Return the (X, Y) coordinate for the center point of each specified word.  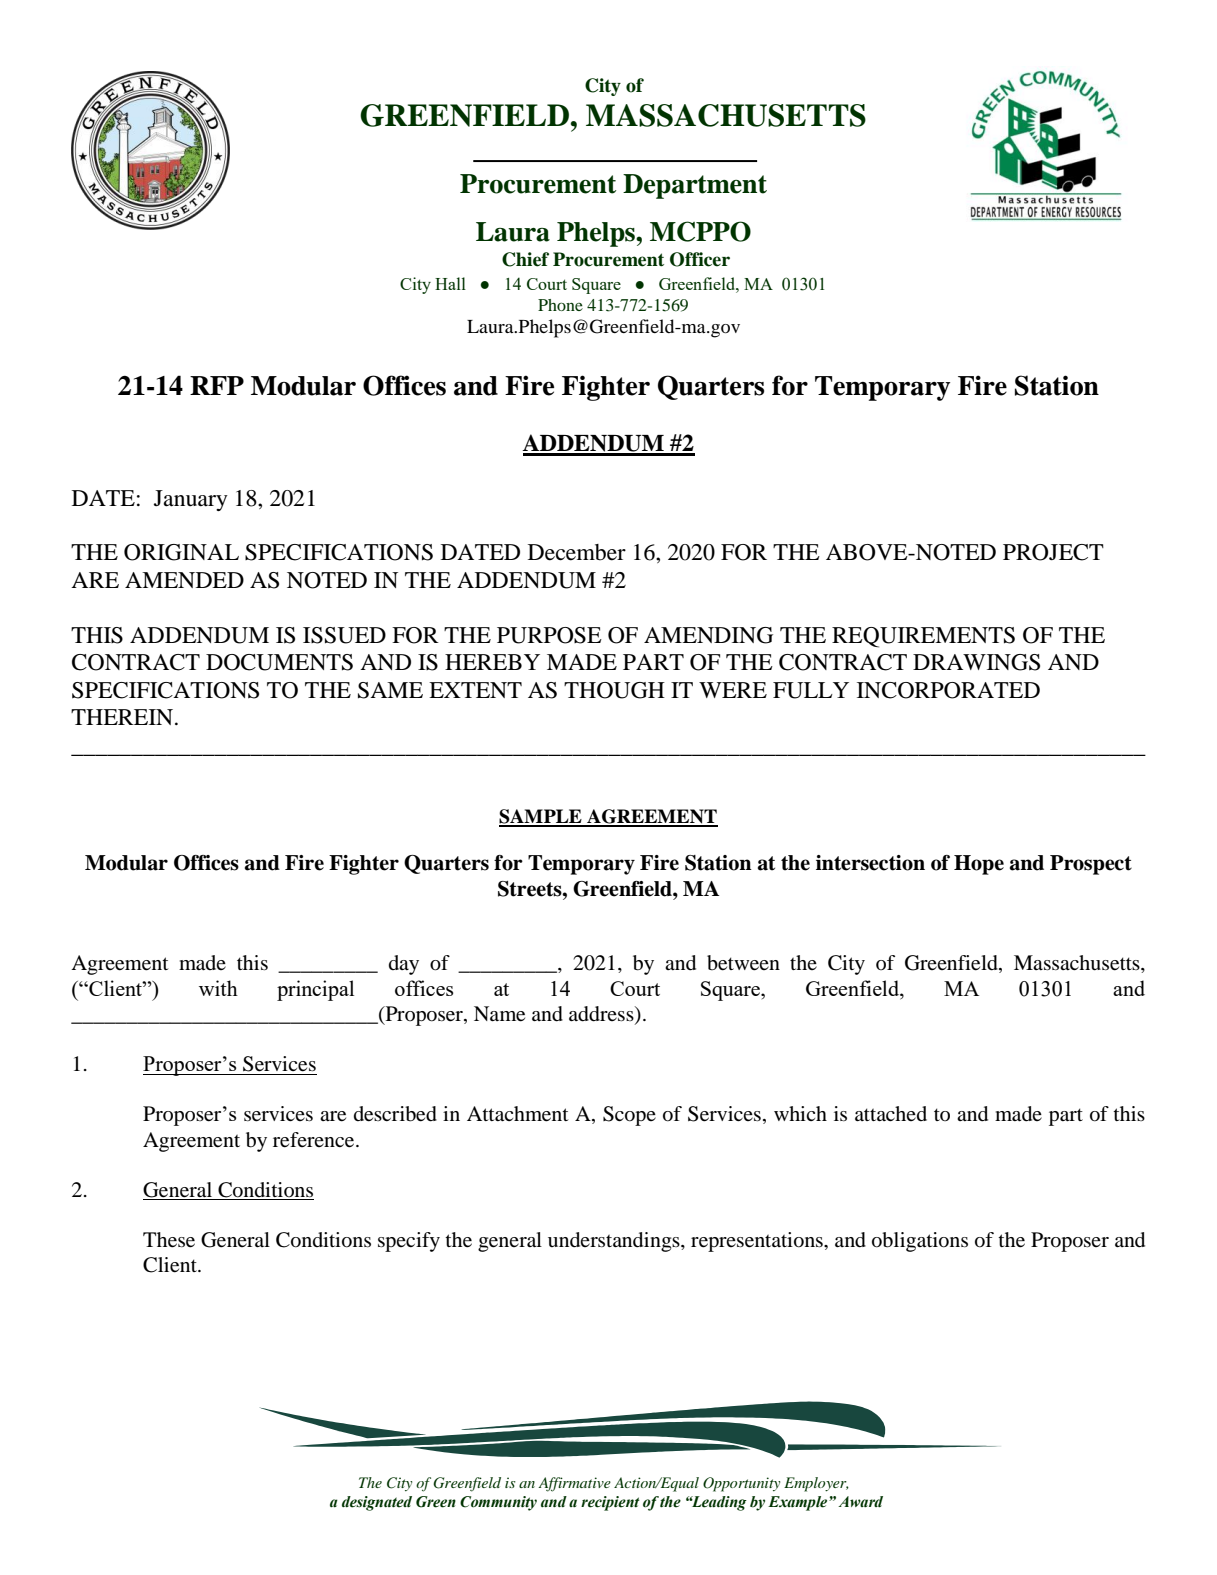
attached (891, 1113)
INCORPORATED (948, 690)
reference (315, 1140)
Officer (700, 259)
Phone (560, 305)
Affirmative (574, 1484)
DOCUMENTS (279, 662)
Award (860, 1502)
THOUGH (614, 690)
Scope (629, 1116)
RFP (217, 385)
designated (377, 1503)
